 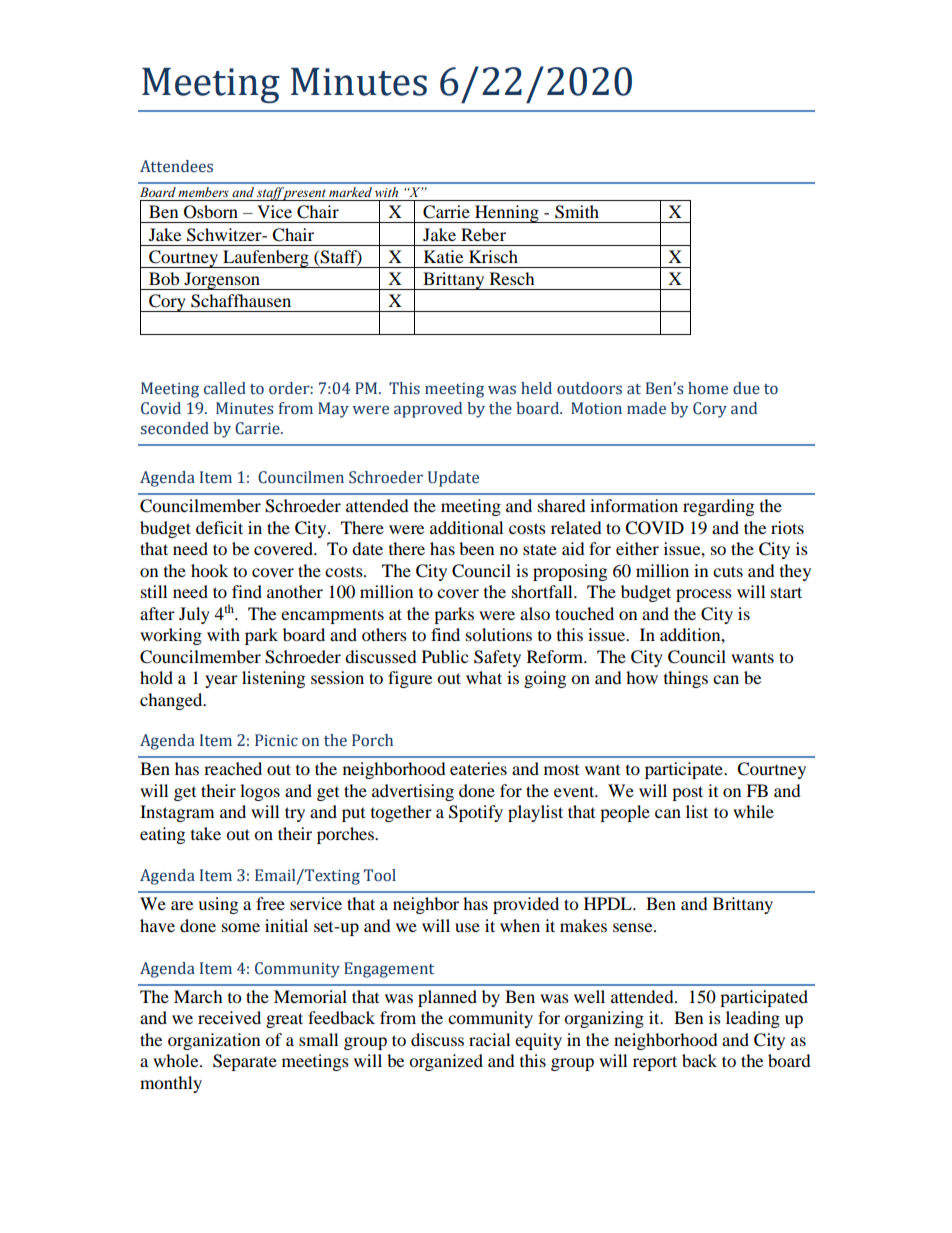 I want to click on Separate, so click(x=245, y=1062).
